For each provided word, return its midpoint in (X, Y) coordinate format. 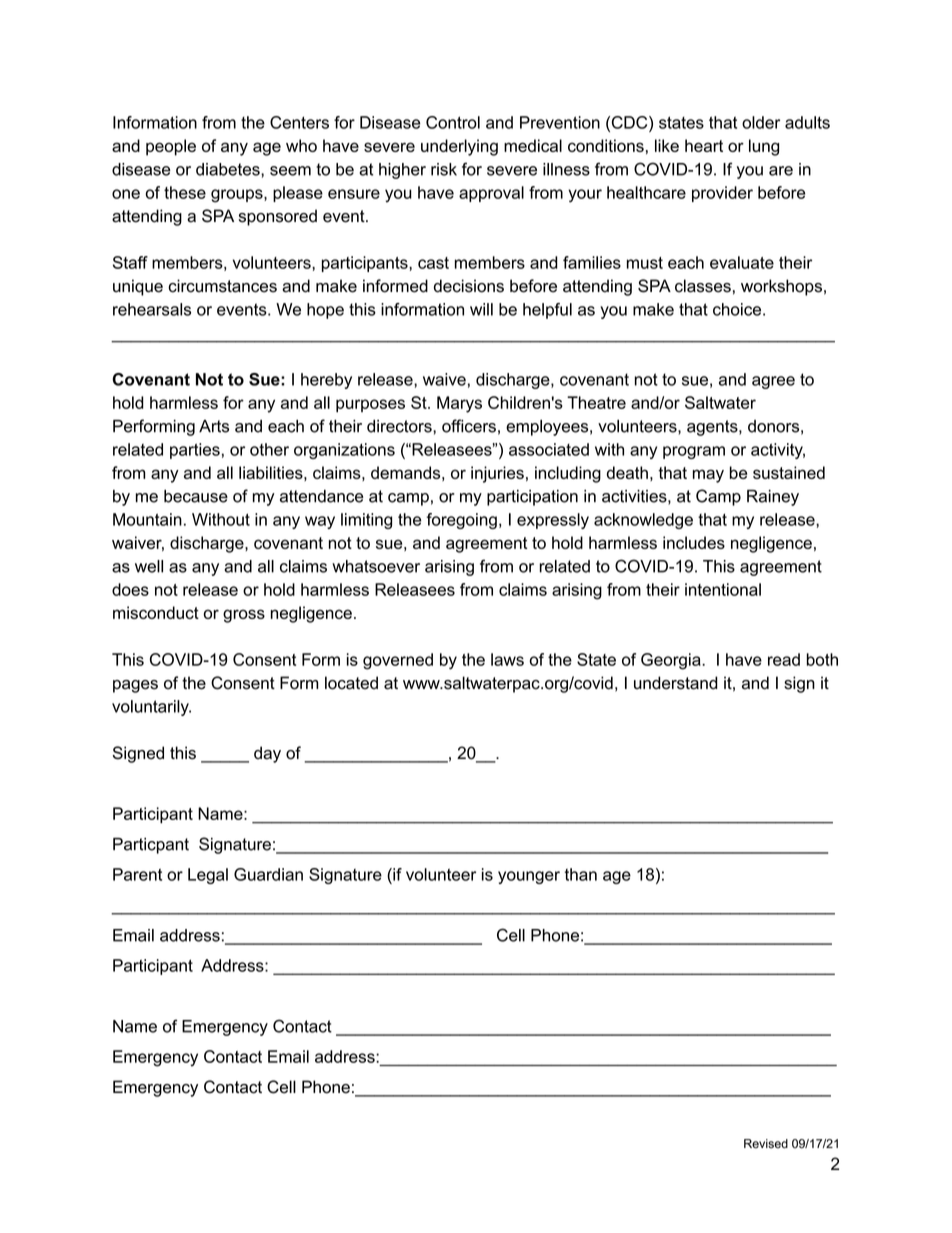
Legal (208, 876)
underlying (459, 147)
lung (764, 147)
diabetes (229, 169)
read (784, 659)
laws (507, 659)
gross (244, 616)
